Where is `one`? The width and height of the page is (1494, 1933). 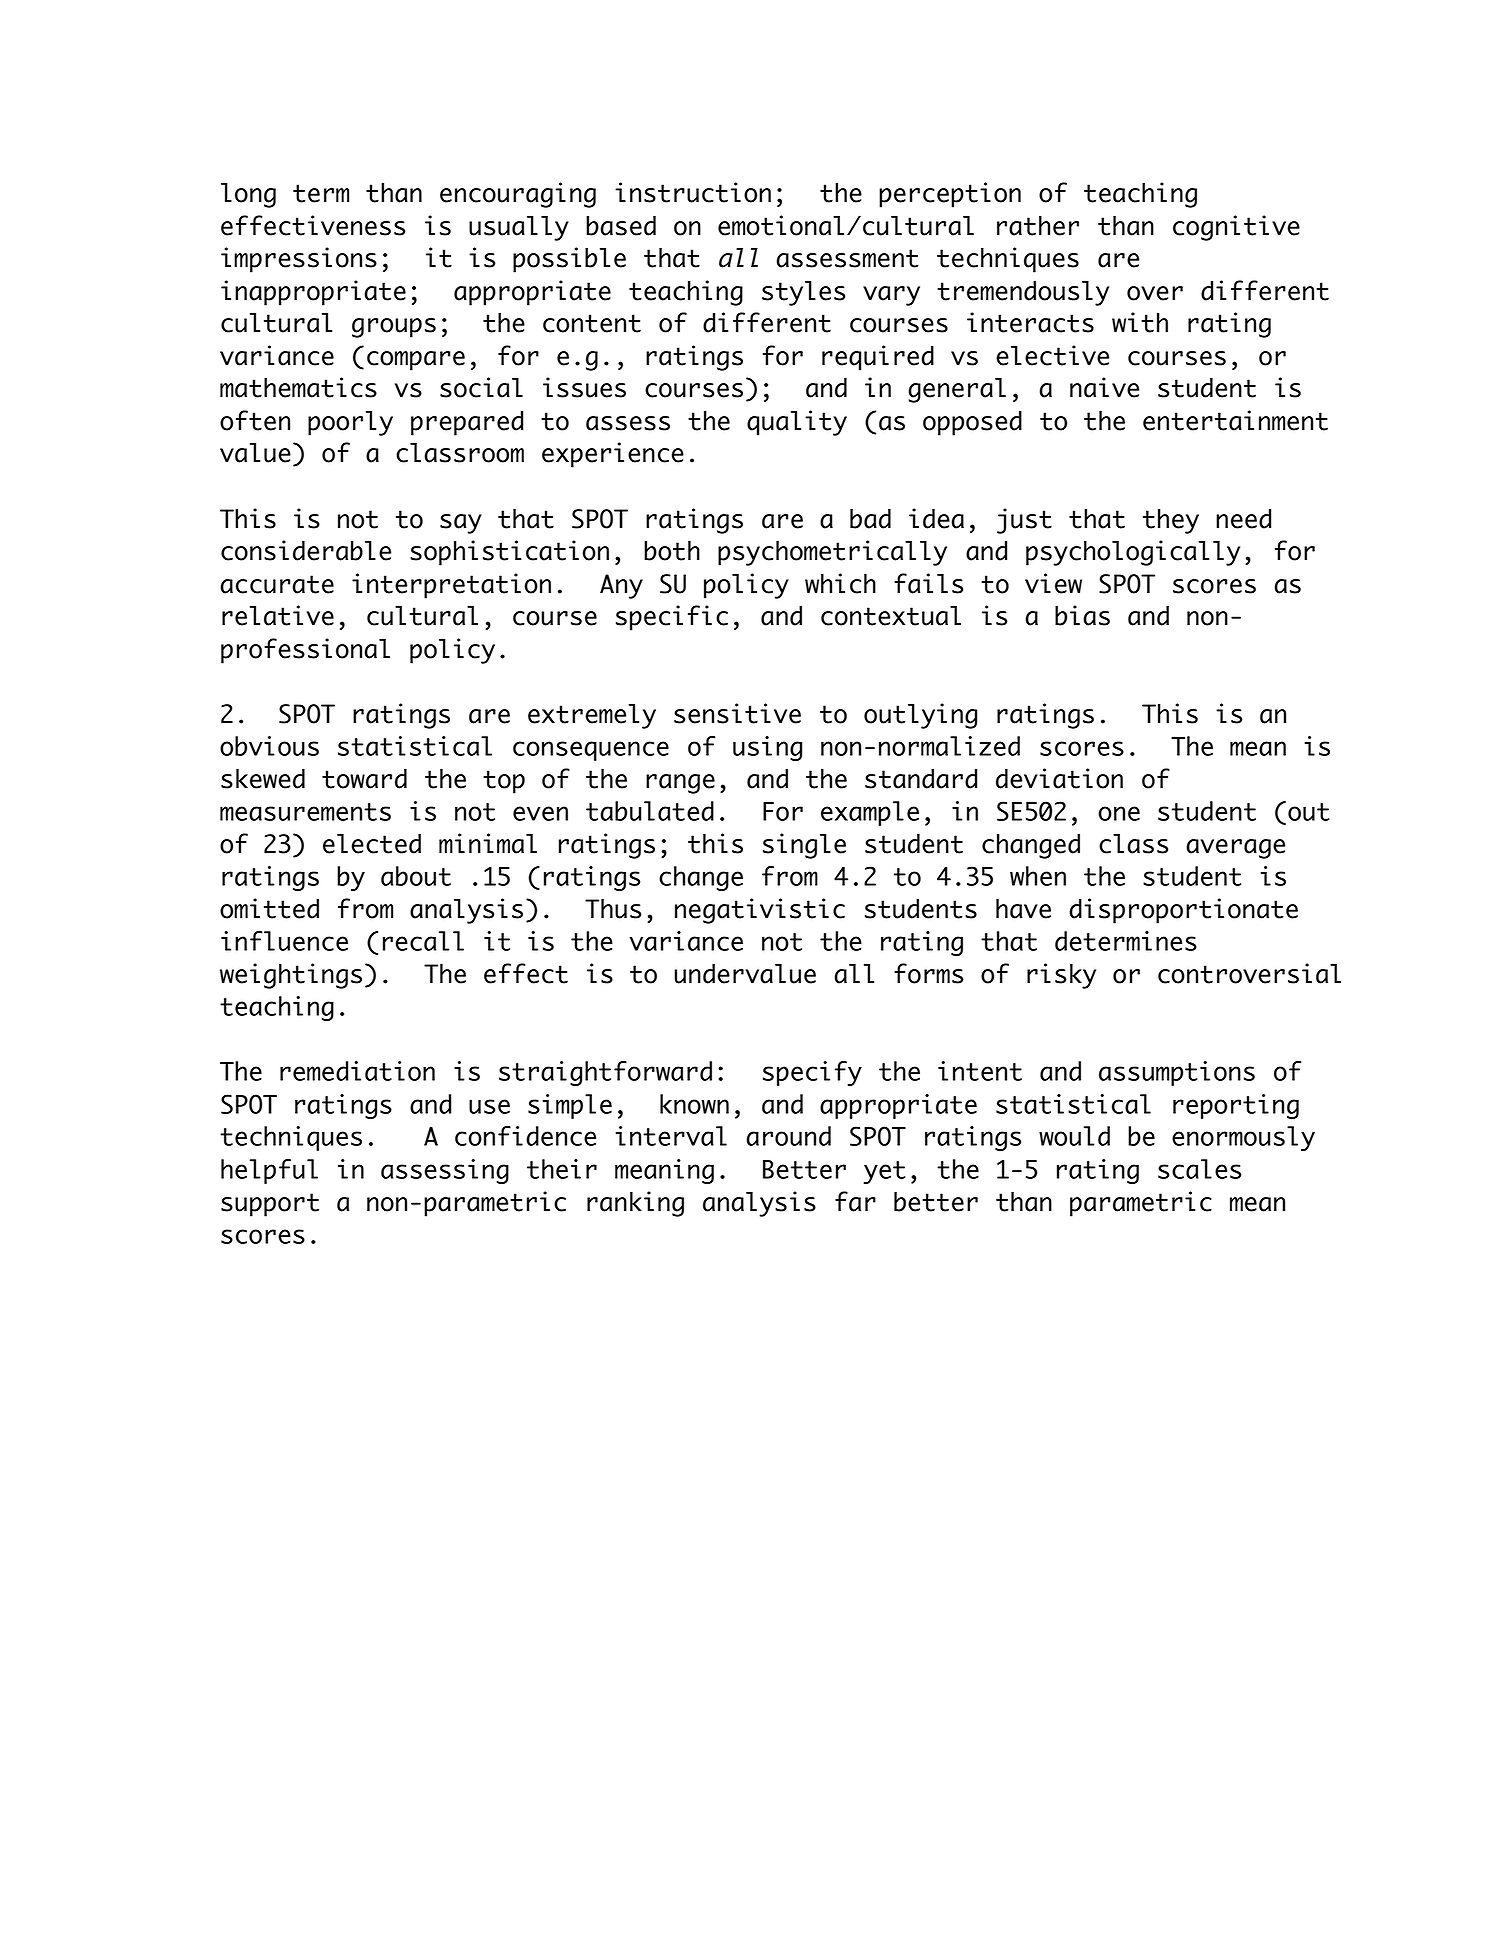
one is located at coordinates (1119, 813).
